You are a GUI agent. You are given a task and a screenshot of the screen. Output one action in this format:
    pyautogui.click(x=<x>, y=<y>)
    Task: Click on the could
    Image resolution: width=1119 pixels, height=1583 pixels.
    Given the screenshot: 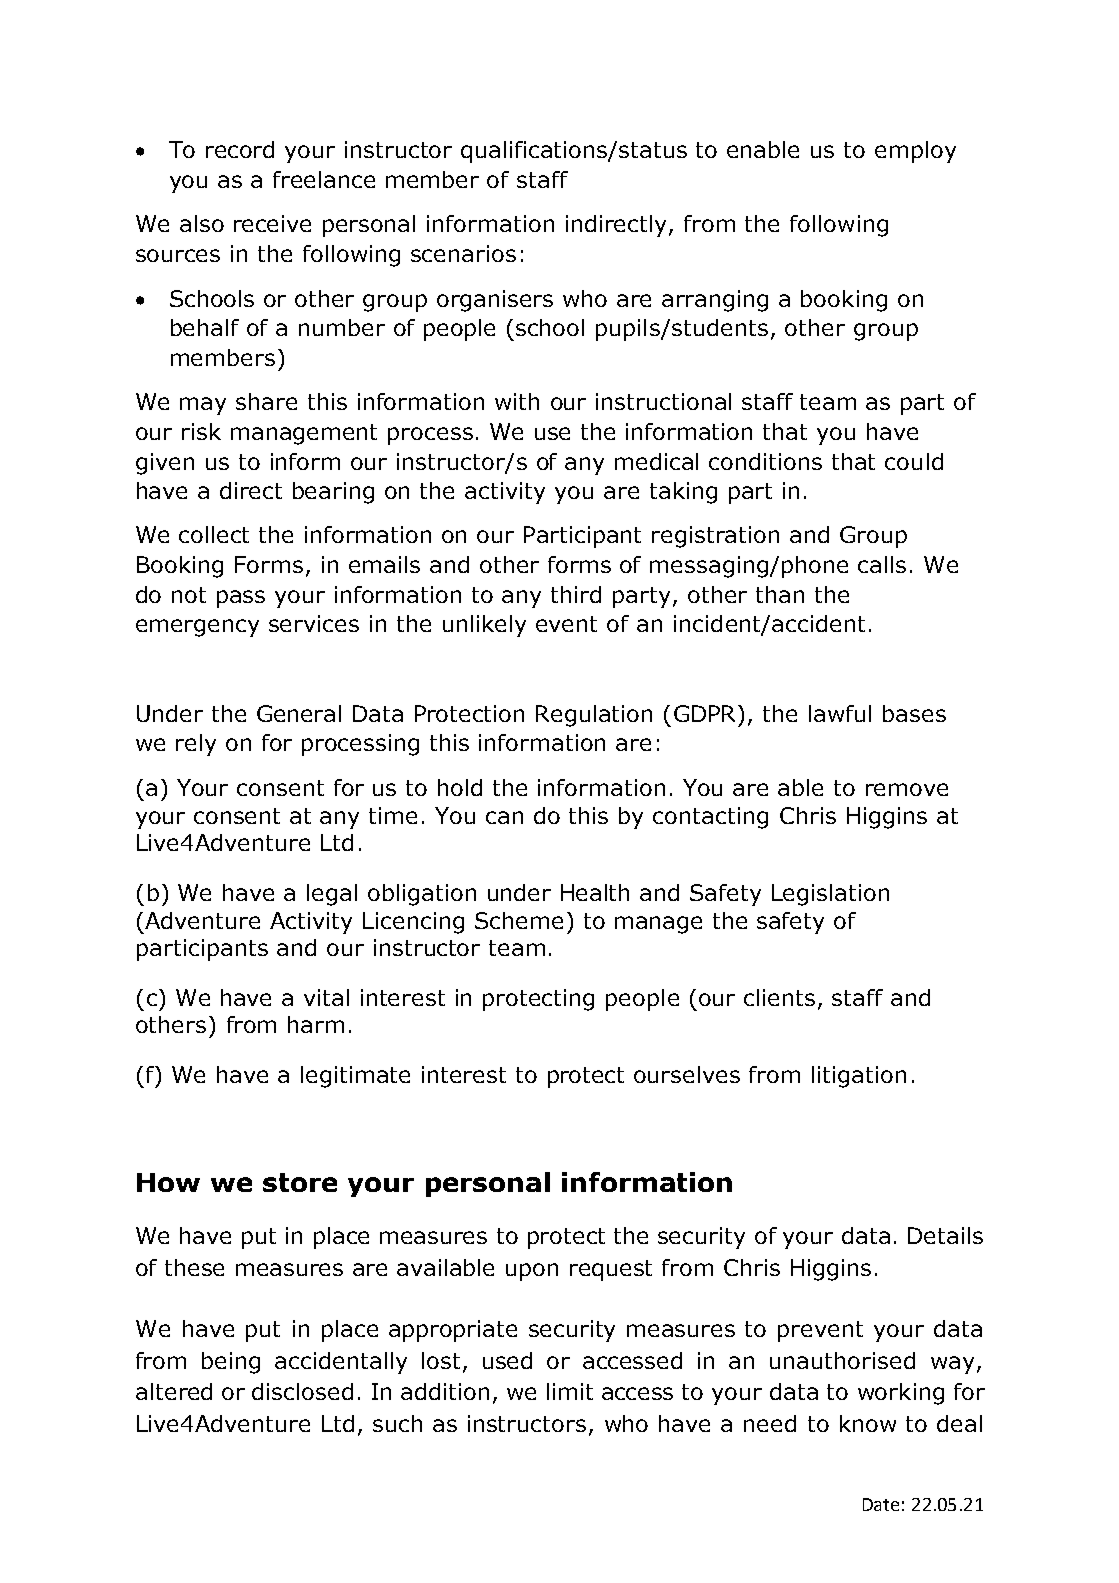 What is the action you would take?
    pyautogui.click(x=914, y=461)
